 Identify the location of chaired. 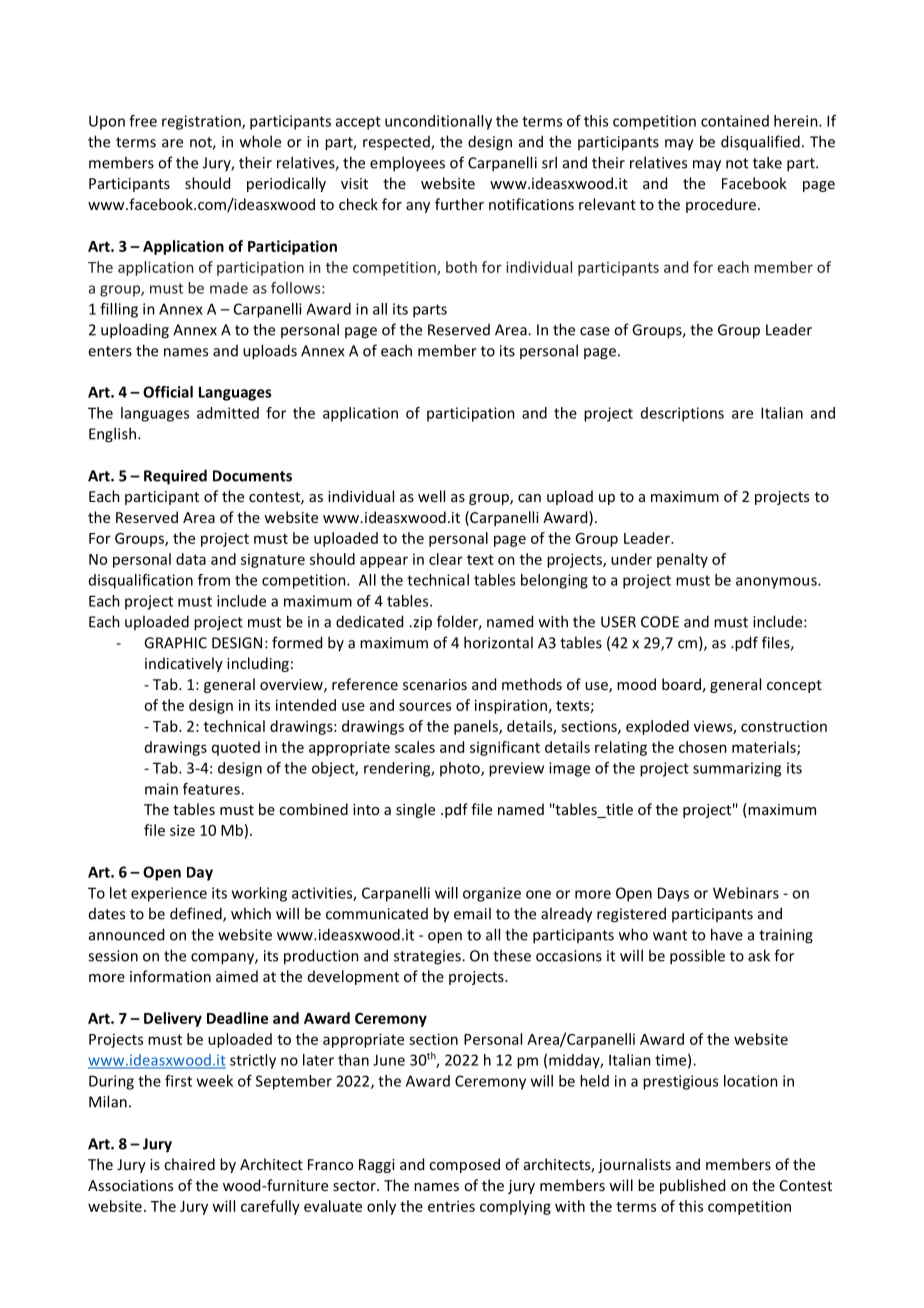
(189, 1164).
